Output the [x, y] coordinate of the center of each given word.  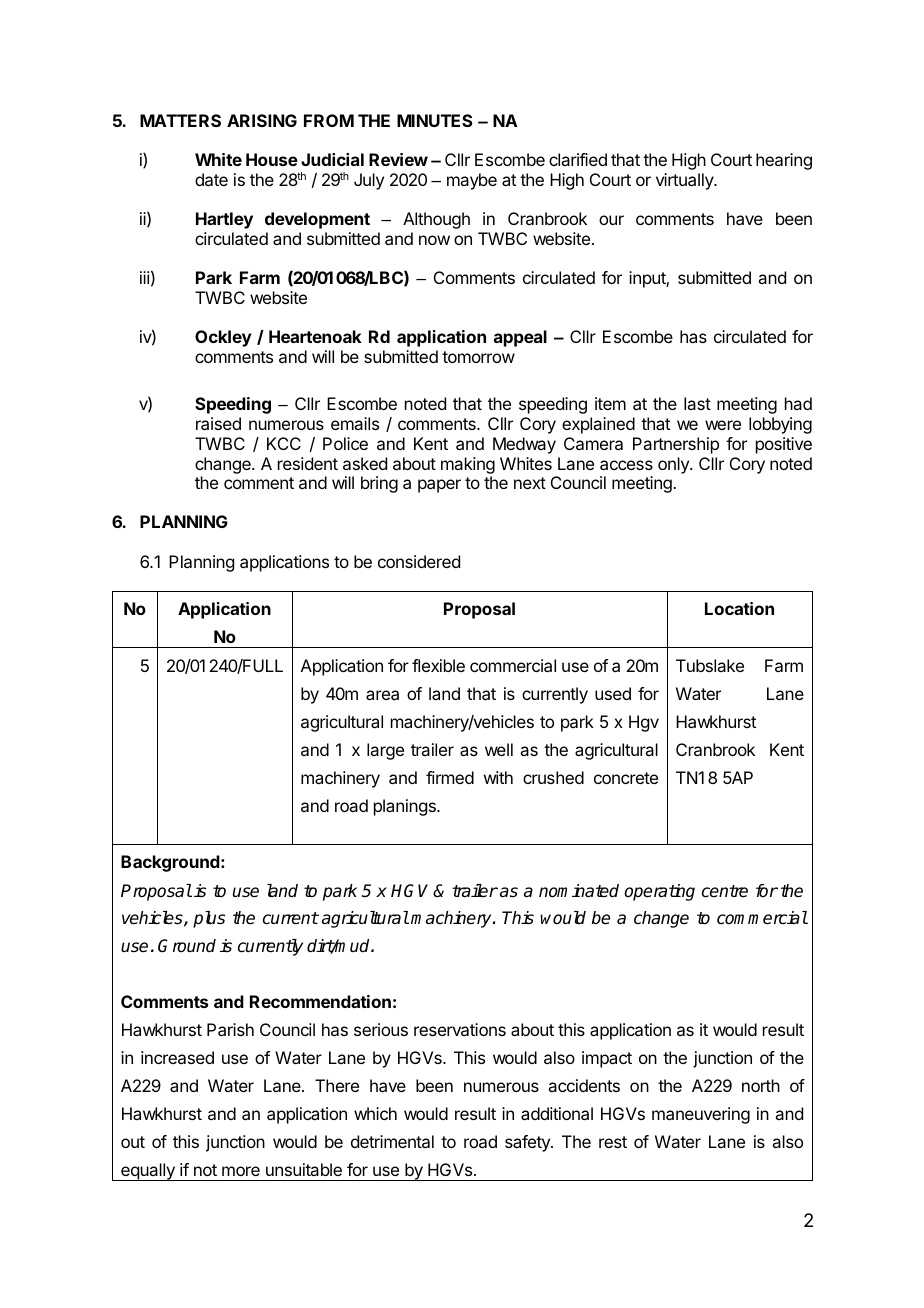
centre [725, 891]
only [674, 465]
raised [218, 423]
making [468, 465]
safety [528, 1143]
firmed [450, 777]
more [241, 1171]
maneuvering [701, 1115]
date [211, 179]
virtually [686, 181]
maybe [472, 181]
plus [209, 919]
